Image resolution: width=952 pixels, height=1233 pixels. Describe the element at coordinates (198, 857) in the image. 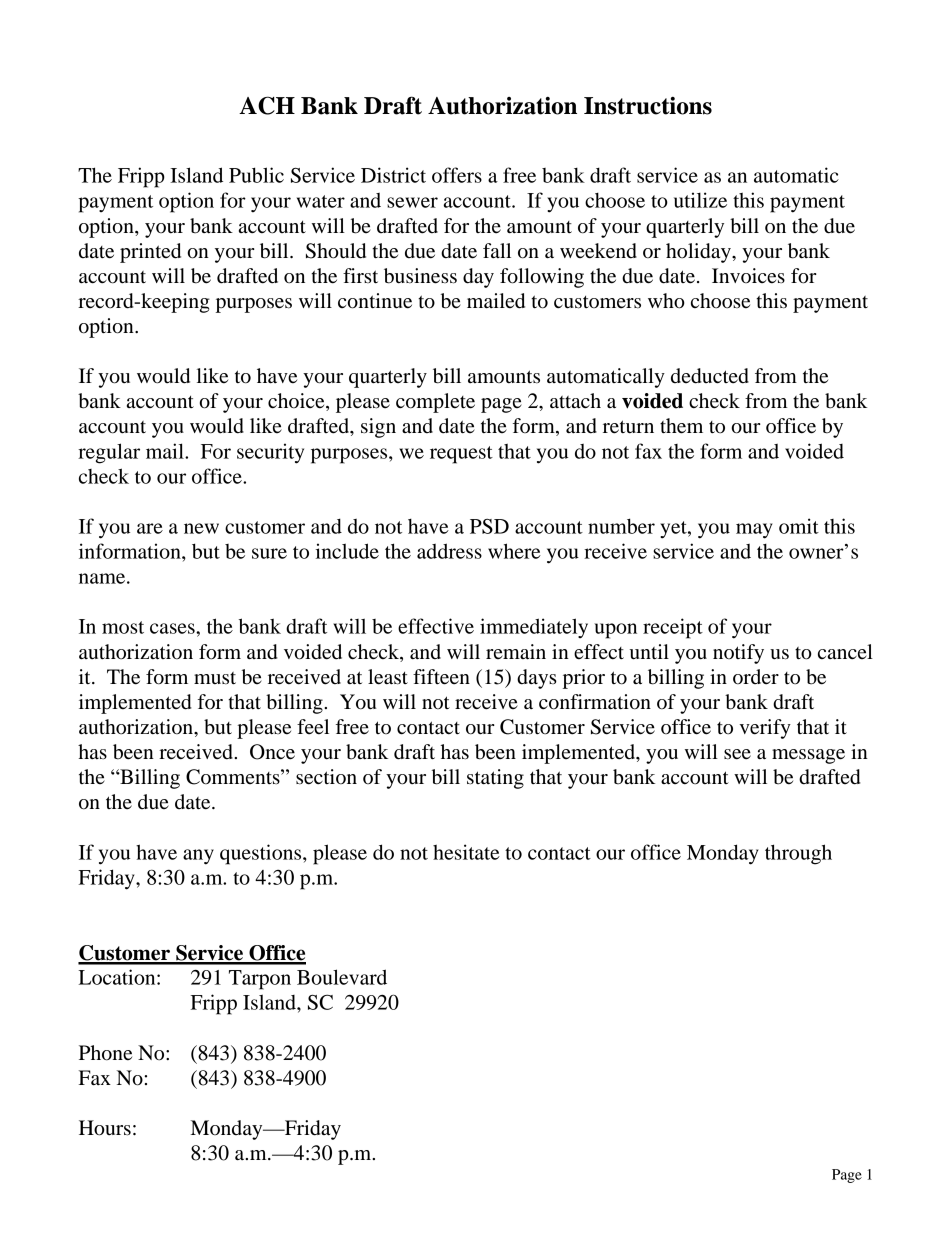

I see `any` at that location.
